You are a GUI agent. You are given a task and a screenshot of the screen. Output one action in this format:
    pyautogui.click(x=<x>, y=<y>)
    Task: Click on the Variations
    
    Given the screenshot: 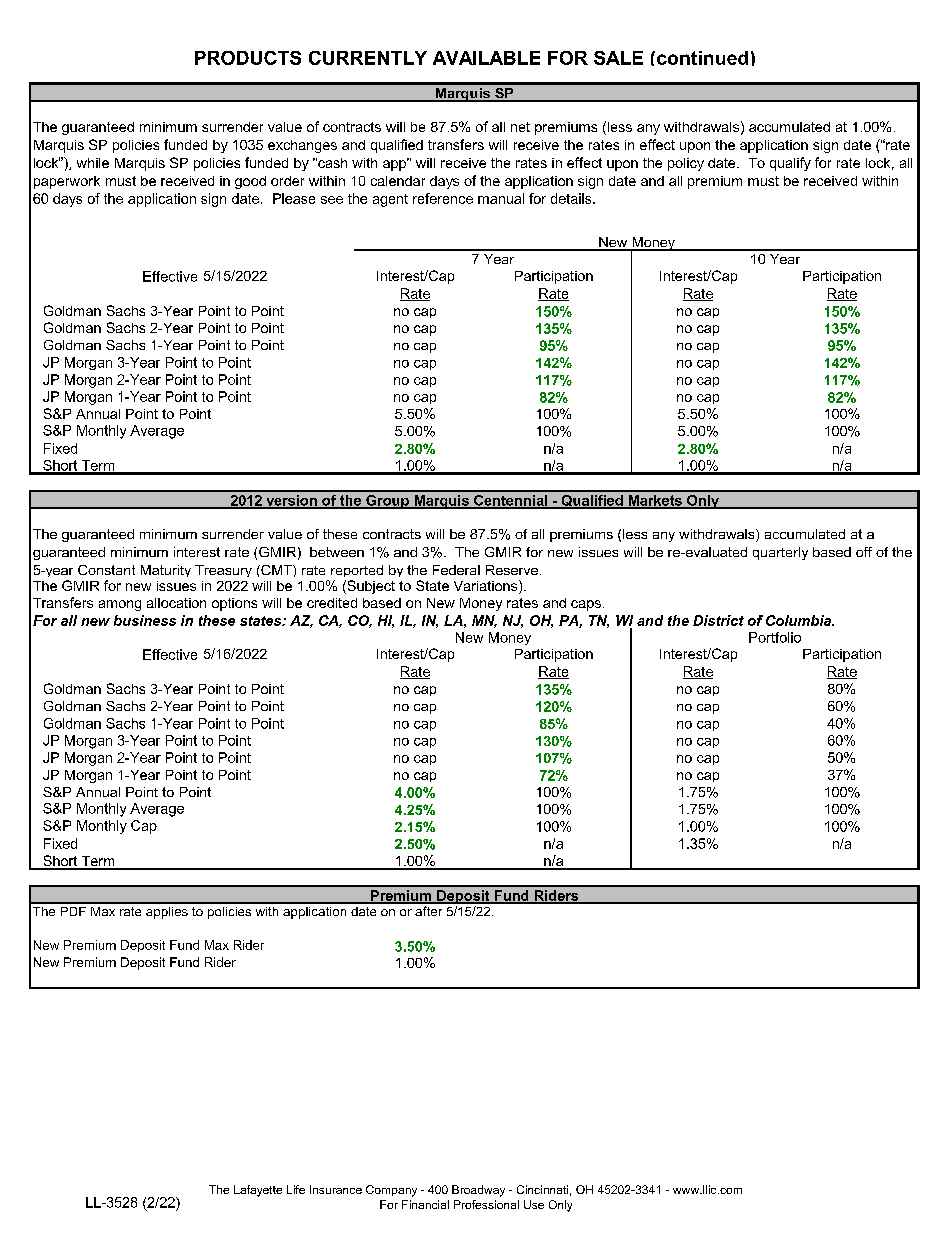 What is the action you would take?
    pyautogui.click(x=487, y=587)
